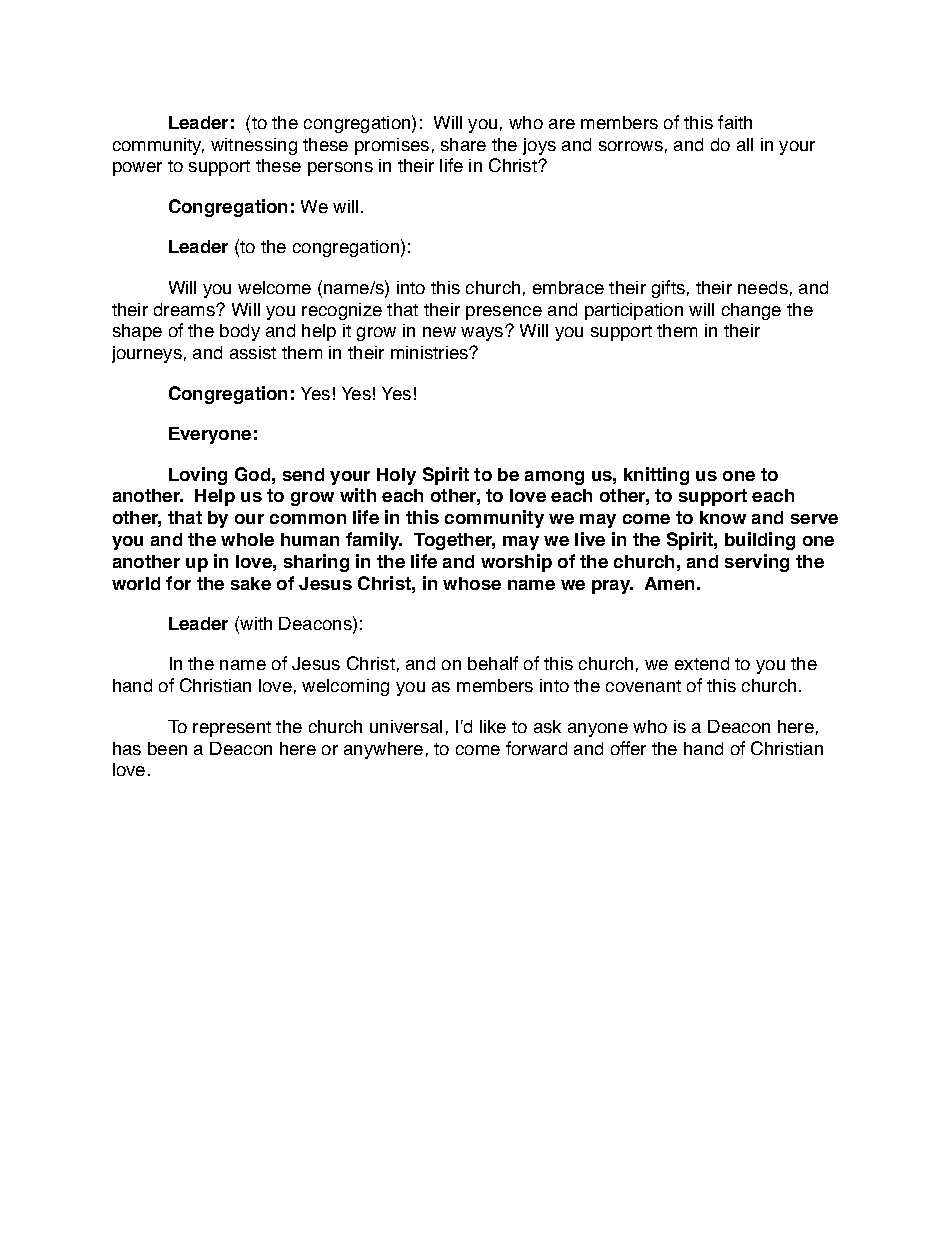  I want to click on body, so click(240, 332).
